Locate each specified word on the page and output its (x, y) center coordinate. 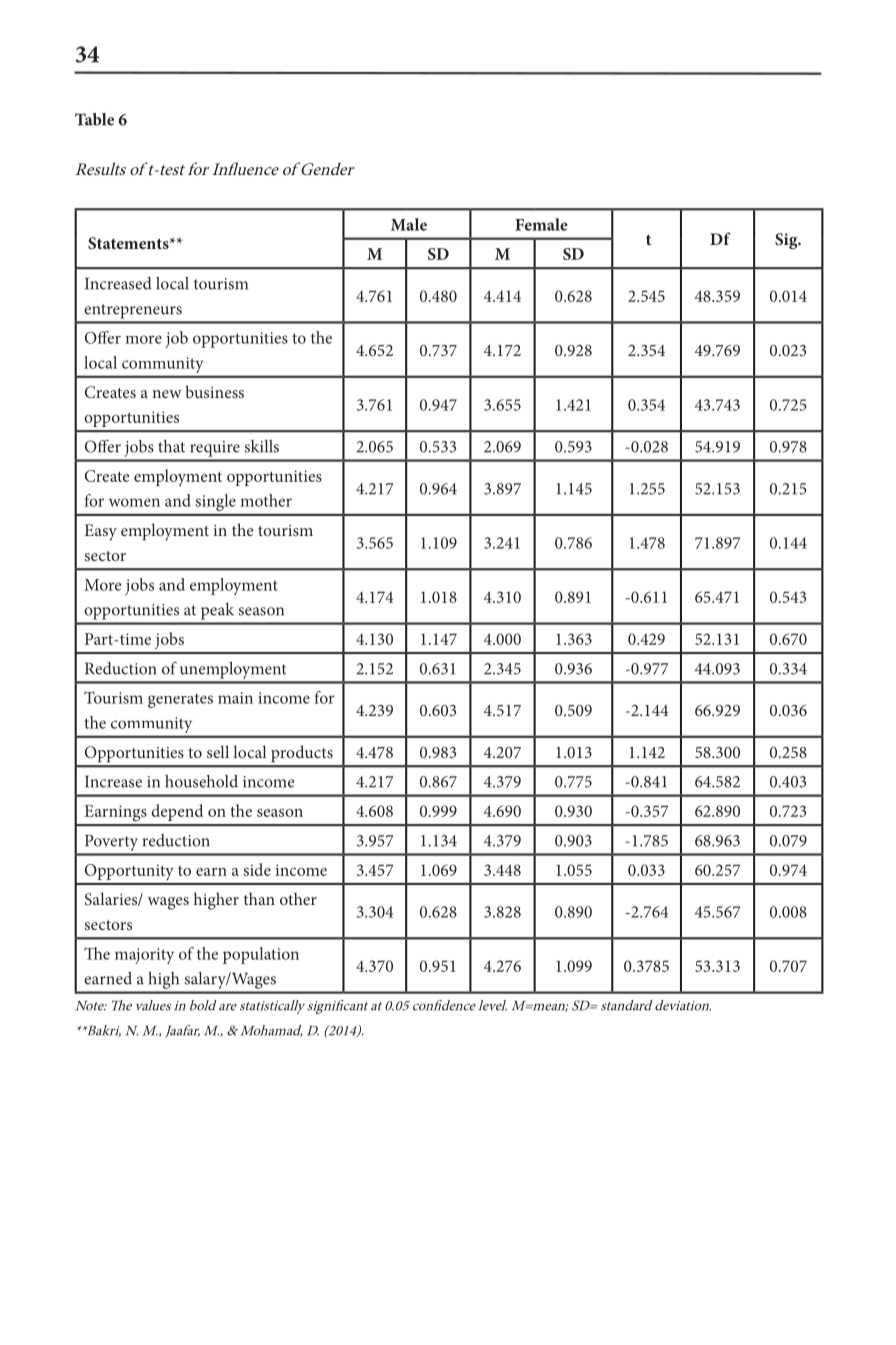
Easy (100, 532)
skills (261, 446)
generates (180, 700)
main (235, 698)
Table (94, 119)
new (167, 394)
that (171, 446)
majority (144, 956)
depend (177, 812)
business (214, 391)
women (134, 502)
